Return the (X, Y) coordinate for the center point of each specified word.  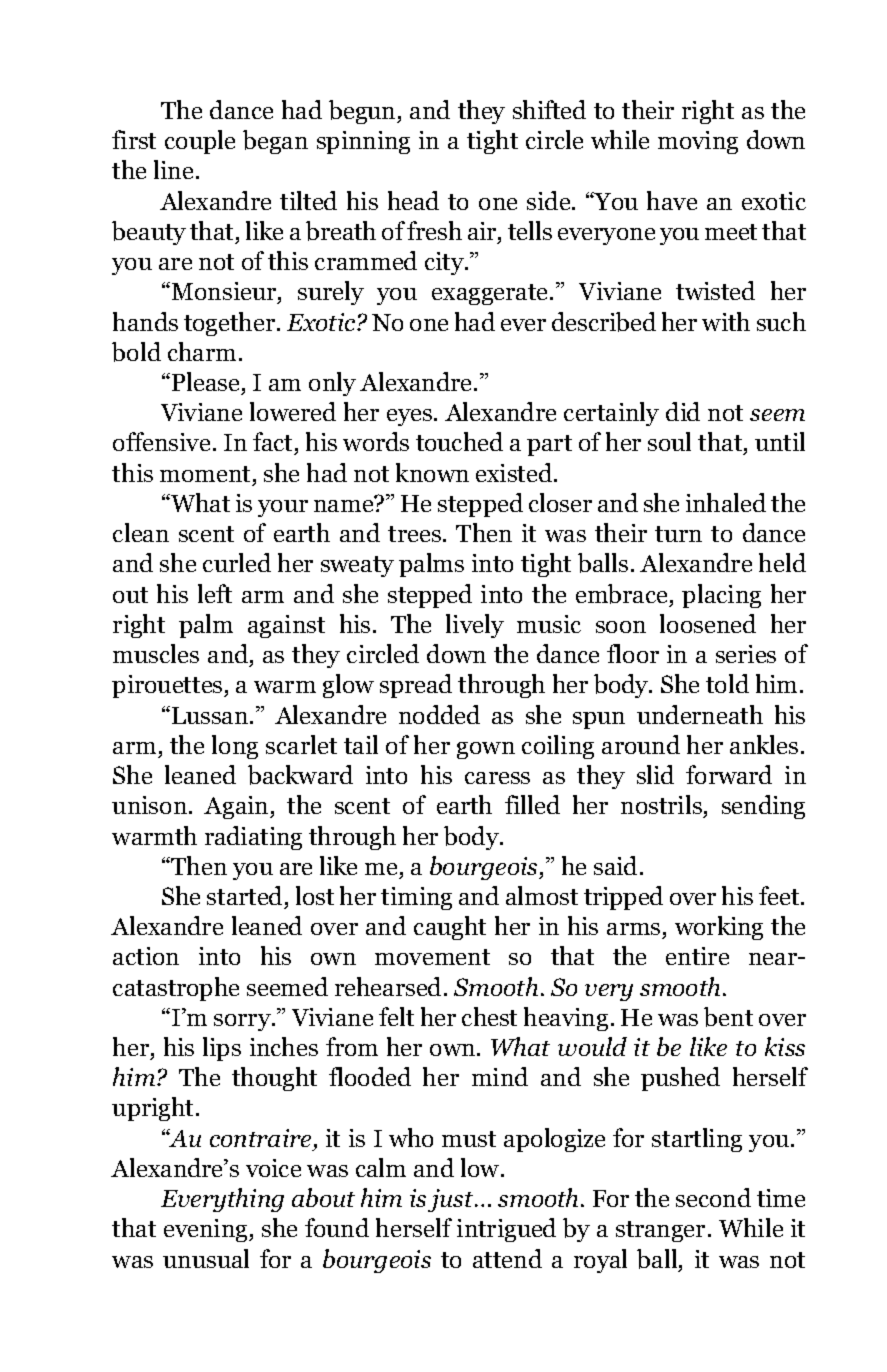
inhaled (726, 502)
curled (237, 562)
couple (200, 142)
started (244, 895)
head (413, 200)
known (432, 472)
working (719, 928)
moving (698, 142)
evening (207, 1230)
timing (416, 898)
